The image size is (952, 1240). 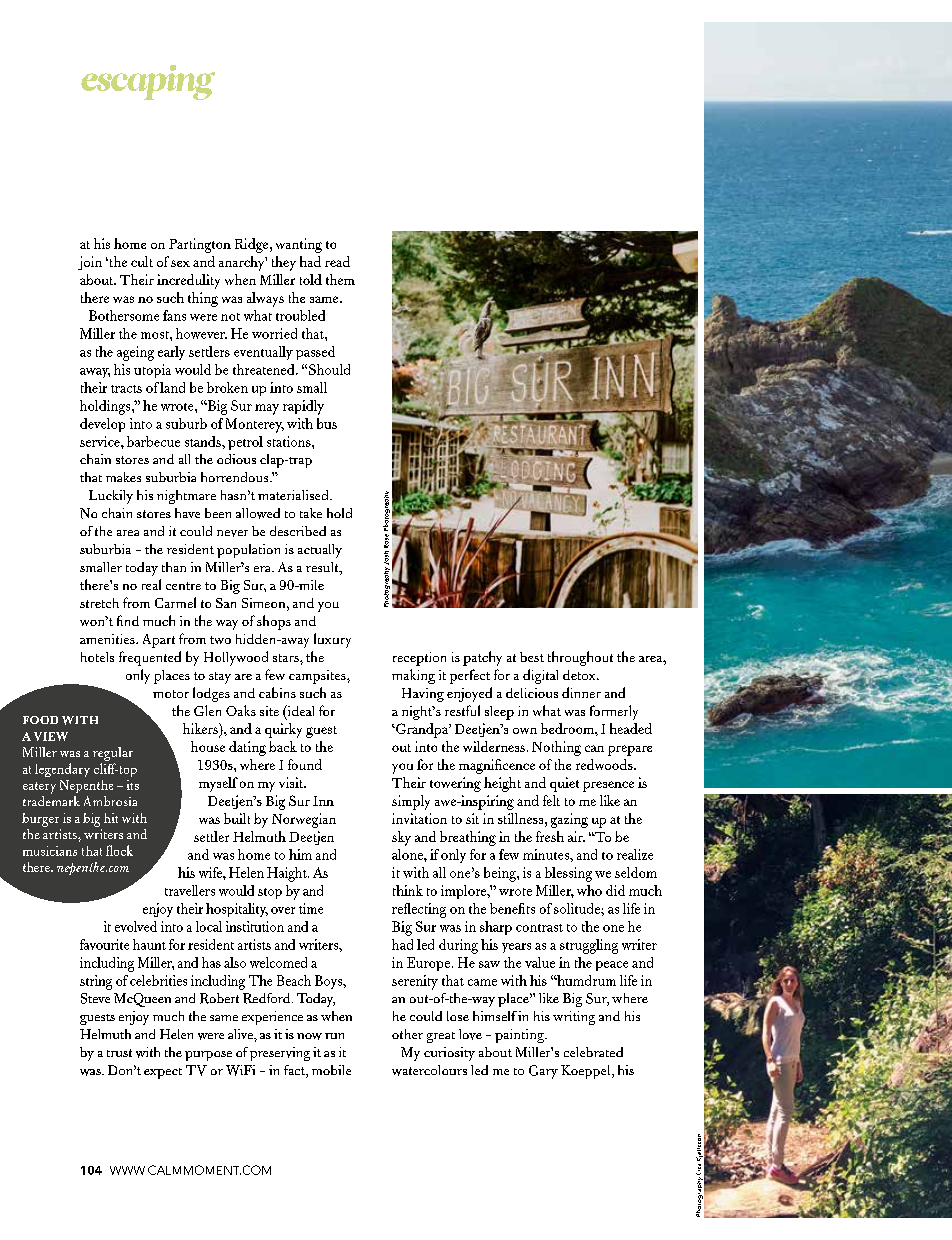 What do you see at coordinates (97, 657) in the screenshot?
I see `hotels` at bounding box center [97, 657].
